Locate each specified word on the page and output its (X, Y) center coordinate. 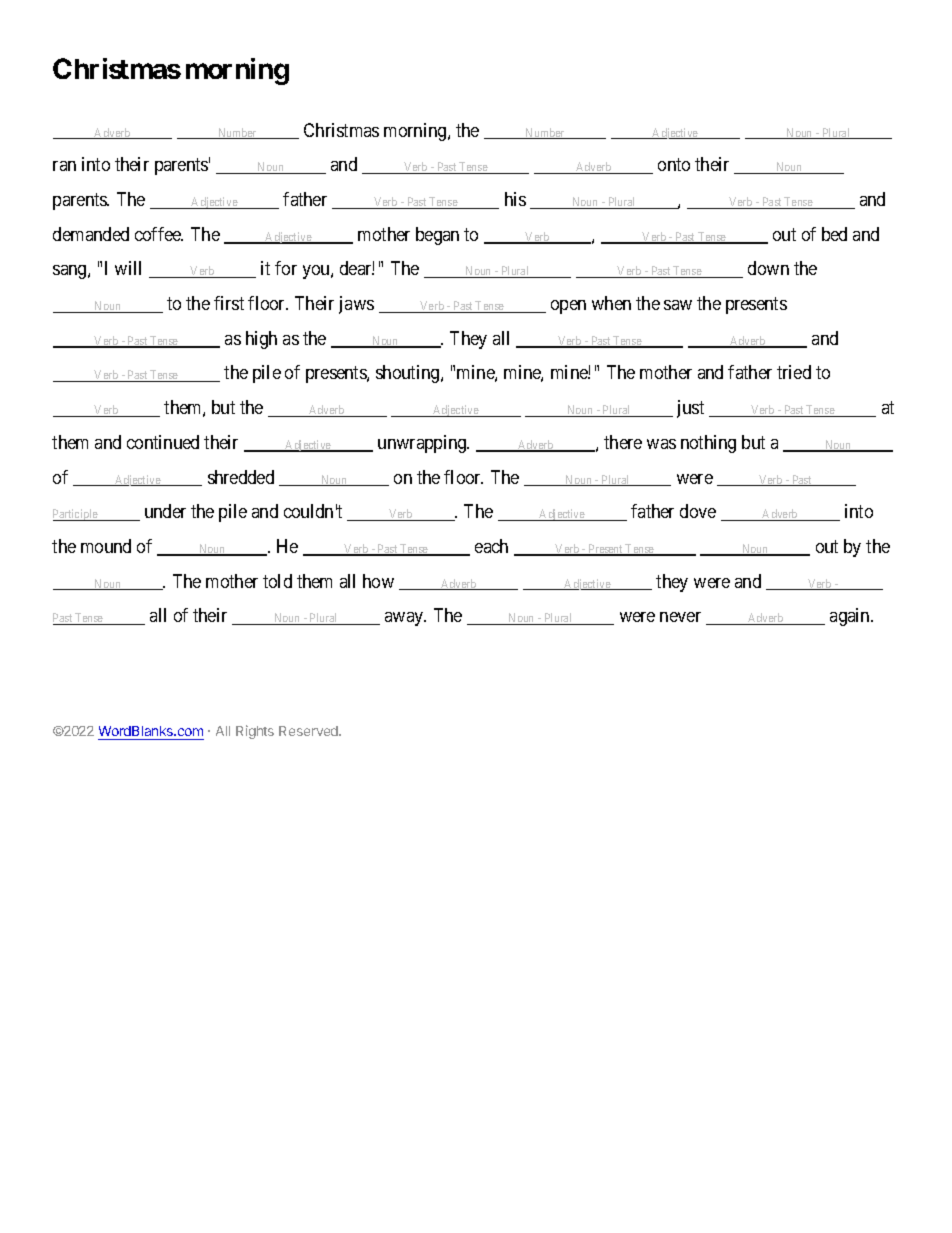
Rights (255, 732)
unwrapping (423, 444)
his (515, 199)
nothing (708, 444)
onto (674, 165)
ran (64, 166)
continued (163, 442)
